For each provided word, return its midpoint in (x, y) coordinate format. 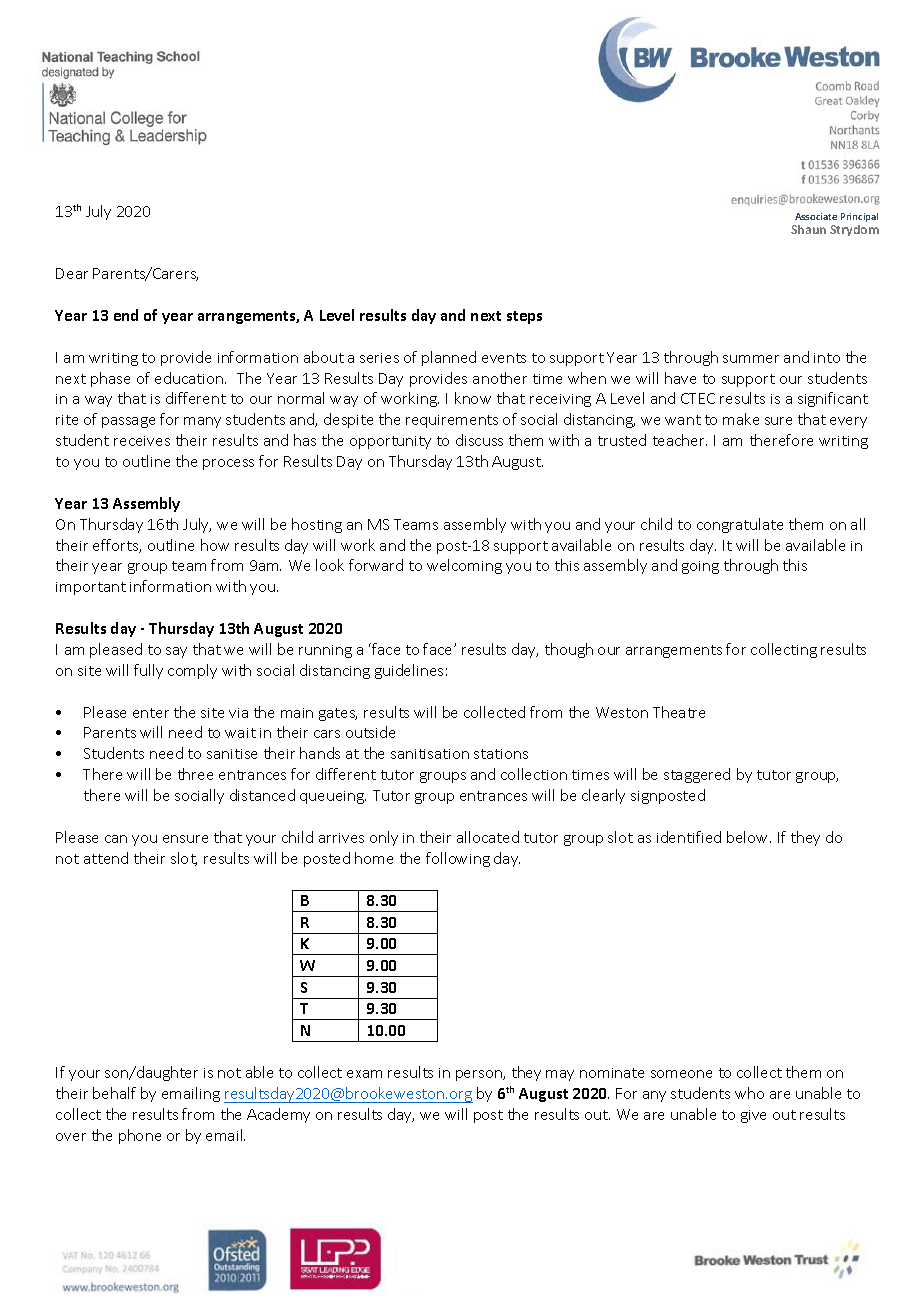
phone (140, 1136)
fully (148, 671)
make (741, 419)
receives (142, 441)
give (753, 1116)
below (749, 837)
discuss (479, 440)
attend (106, 858)
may (560, 1075)
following (458, 859)
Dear (72, 273)
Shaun (808, 229)
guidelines (409, 671)
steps (524, 317)
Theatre (679, 712)
